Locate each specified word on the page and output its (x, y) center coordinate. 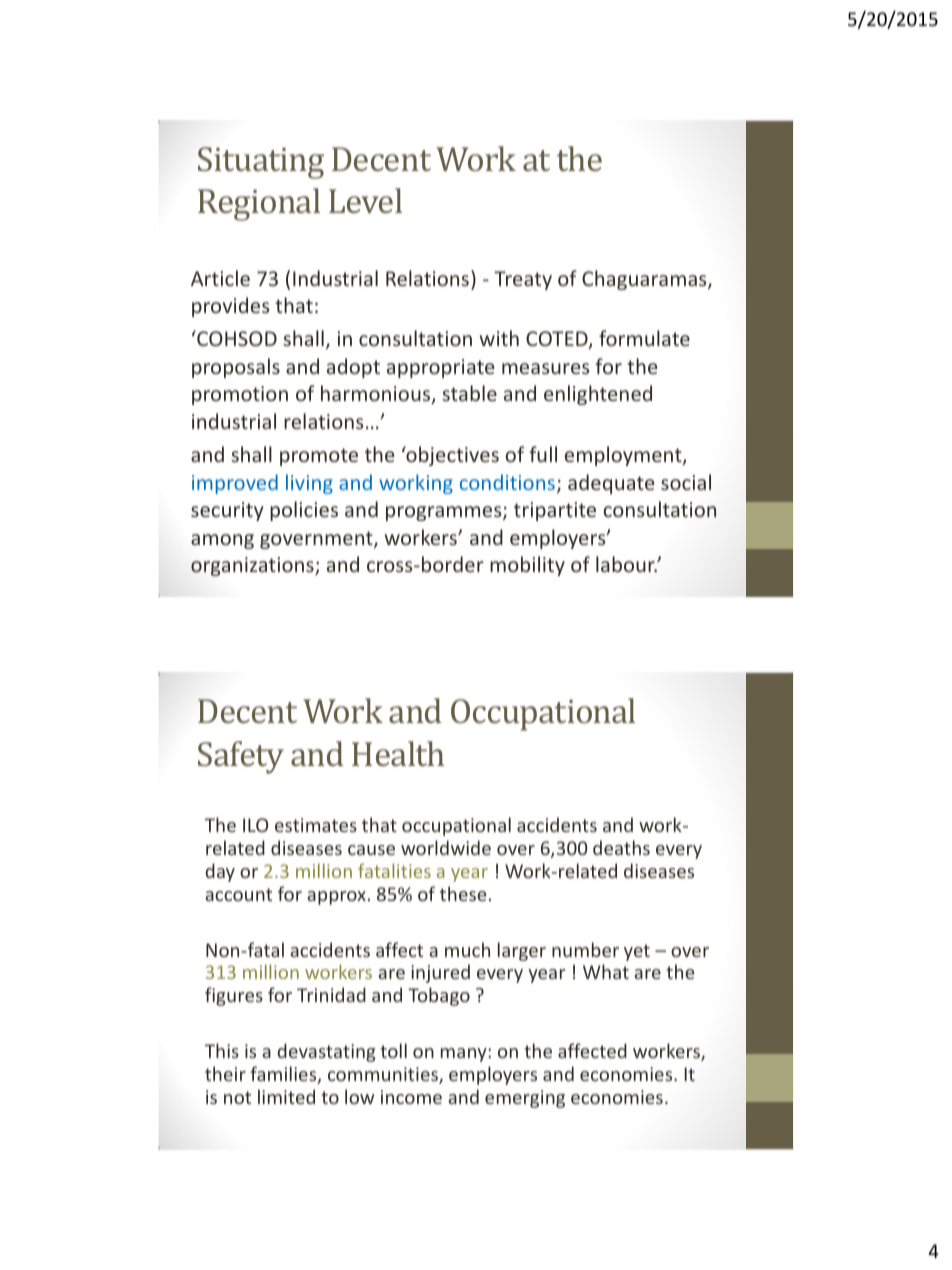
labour (626, 564)
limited (286, 1096)
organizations (253, 566)
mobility (527, 566)
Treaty (523, 280)
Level (365, 200)
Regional (259, 204)
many (465, 1055)
